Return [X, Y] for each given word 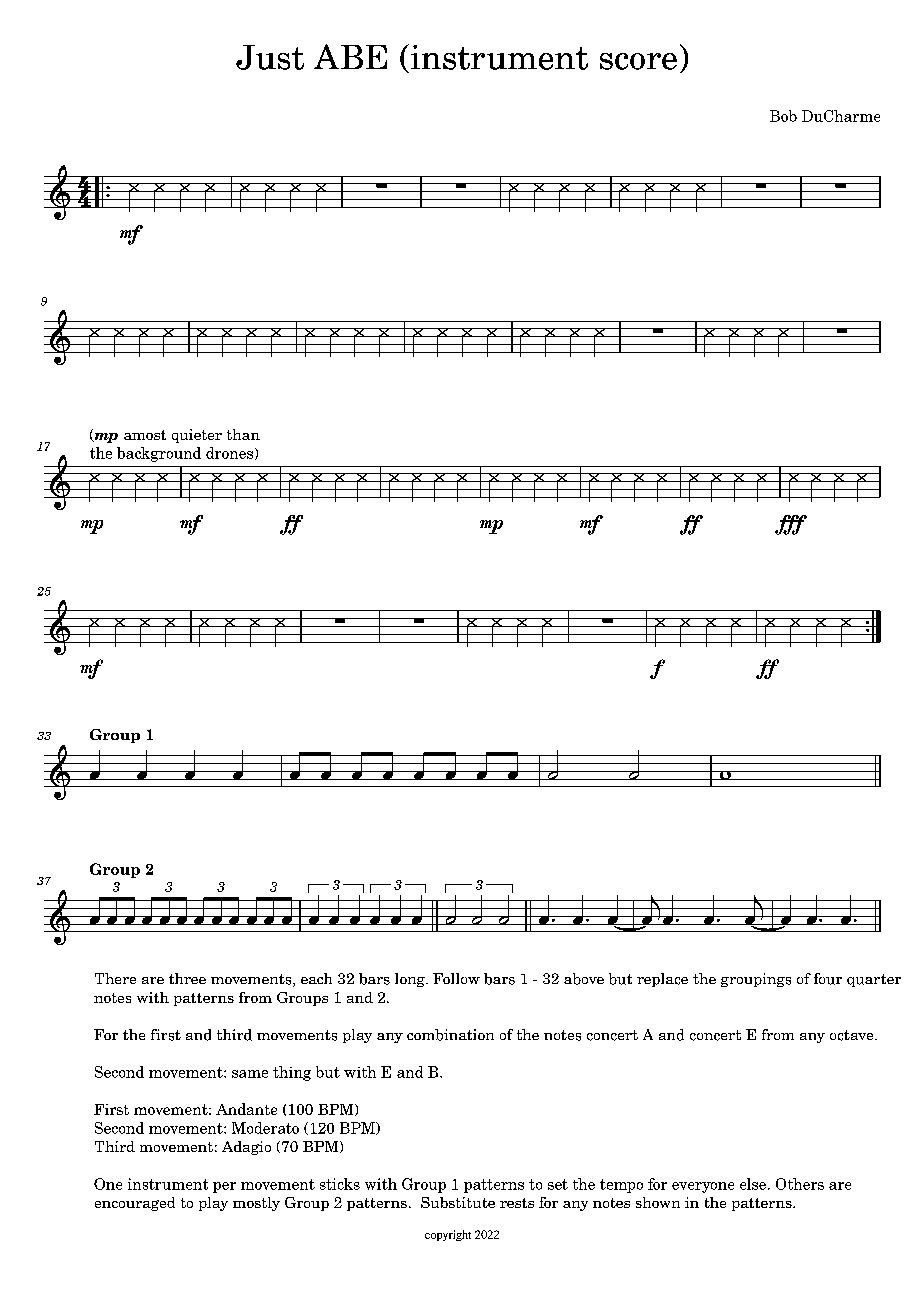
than [243, 434]
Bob [783, 116]
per [224, 1187]
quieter [197, 436]
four [828, 979]
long [411, 980]
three [187, 978]
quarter [874, 980]
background [159, 454]
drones [231, 453]
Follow [456, 978]
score [638, 61]
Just [270, 57]
